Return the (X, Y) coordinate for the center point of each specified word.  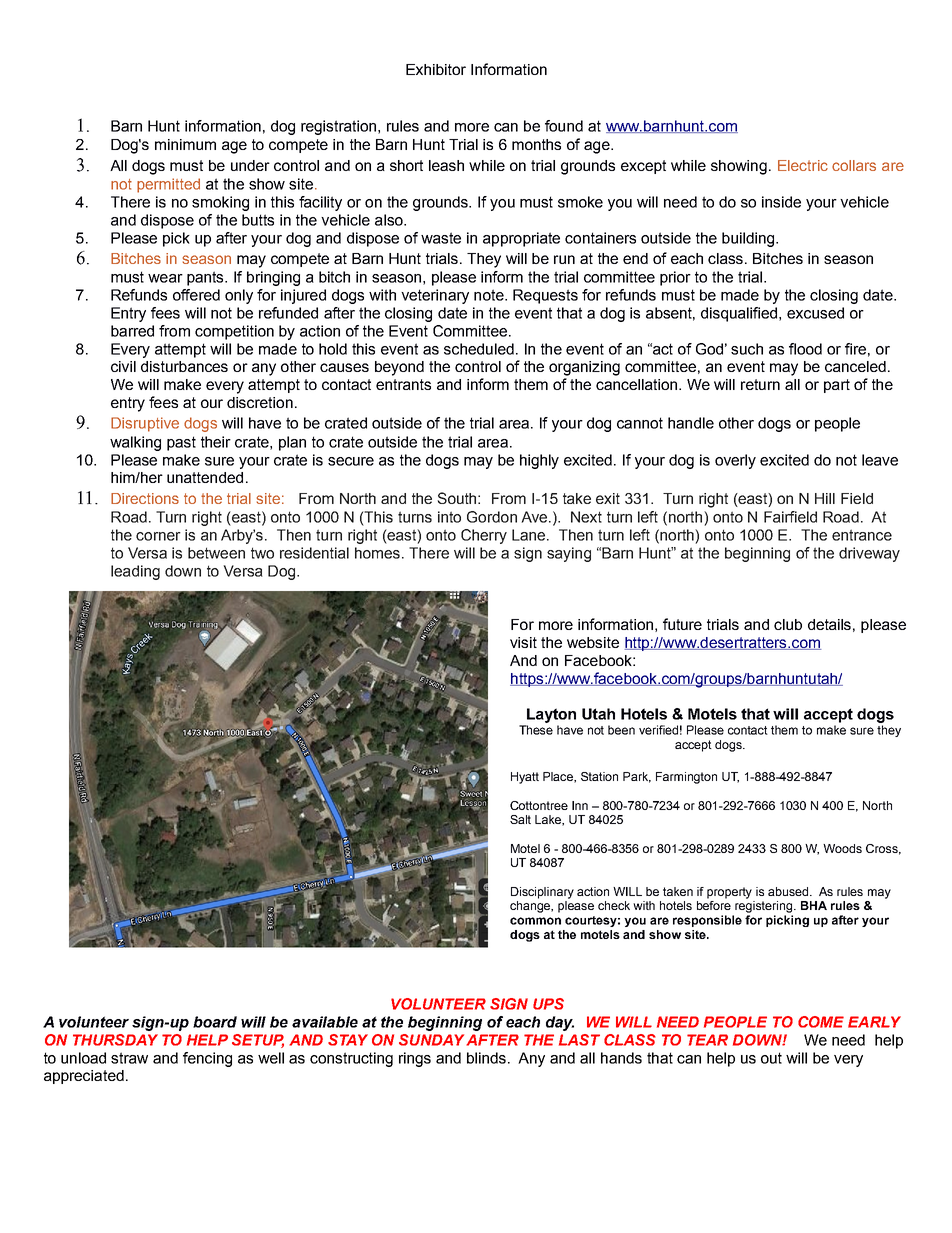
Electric (803, 165)
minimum (185, 144)
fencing (207, 1059)
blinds (488, 1058)
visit (523, 642)
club (788, 624)
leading (135, 572)
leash (446, 165)
